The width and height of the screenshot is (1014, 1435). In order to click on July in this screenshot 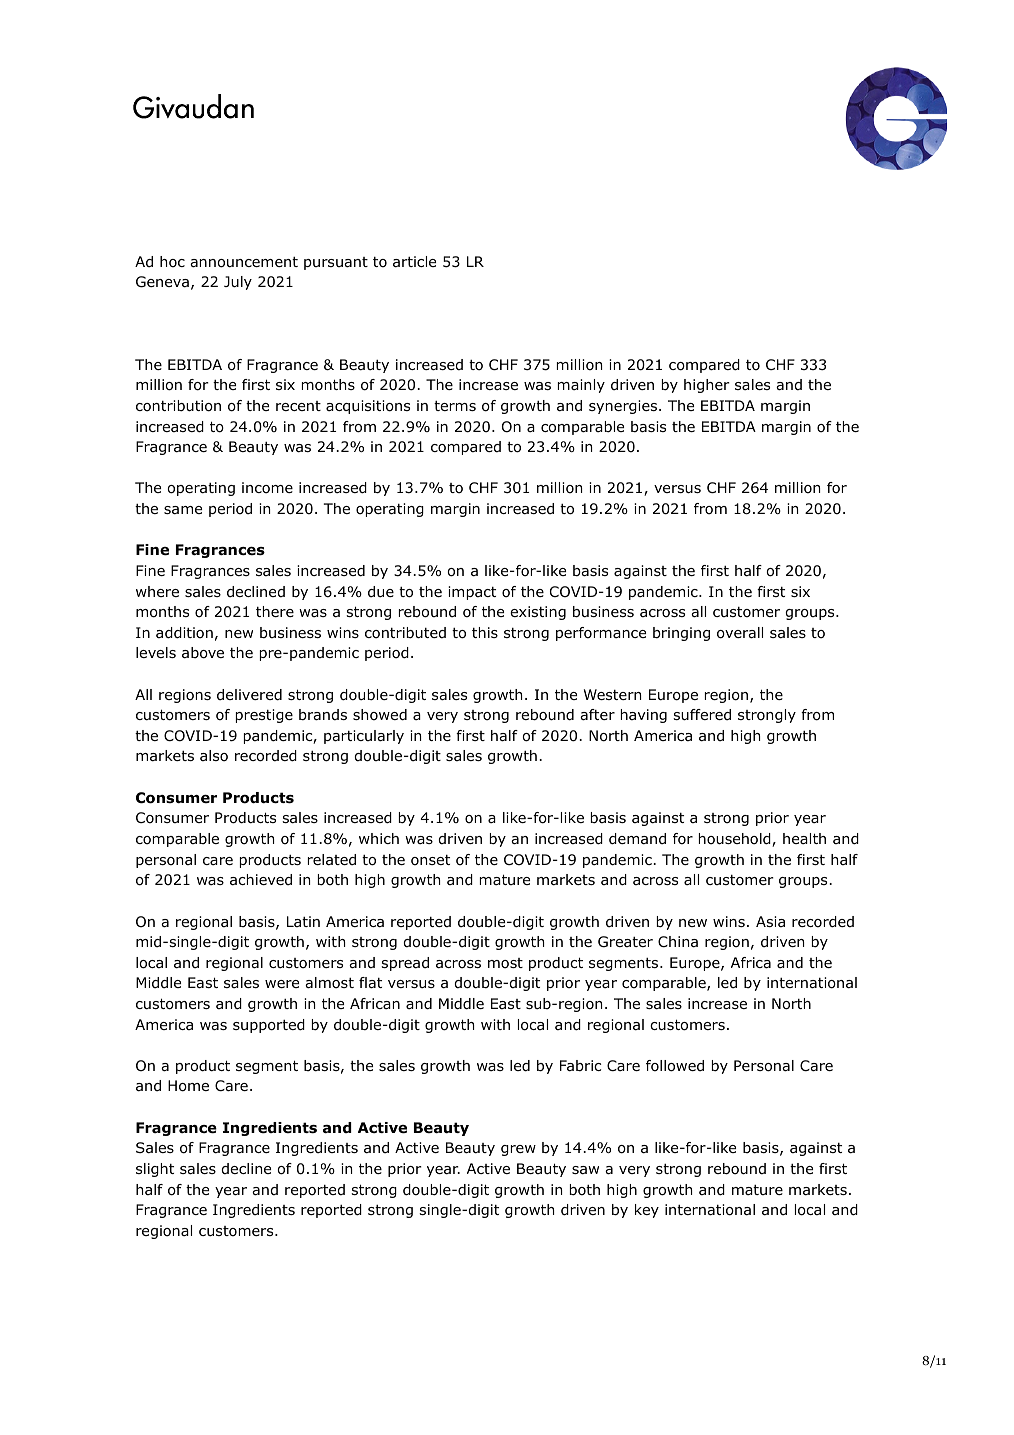, I will do `click(238, 283)`.
